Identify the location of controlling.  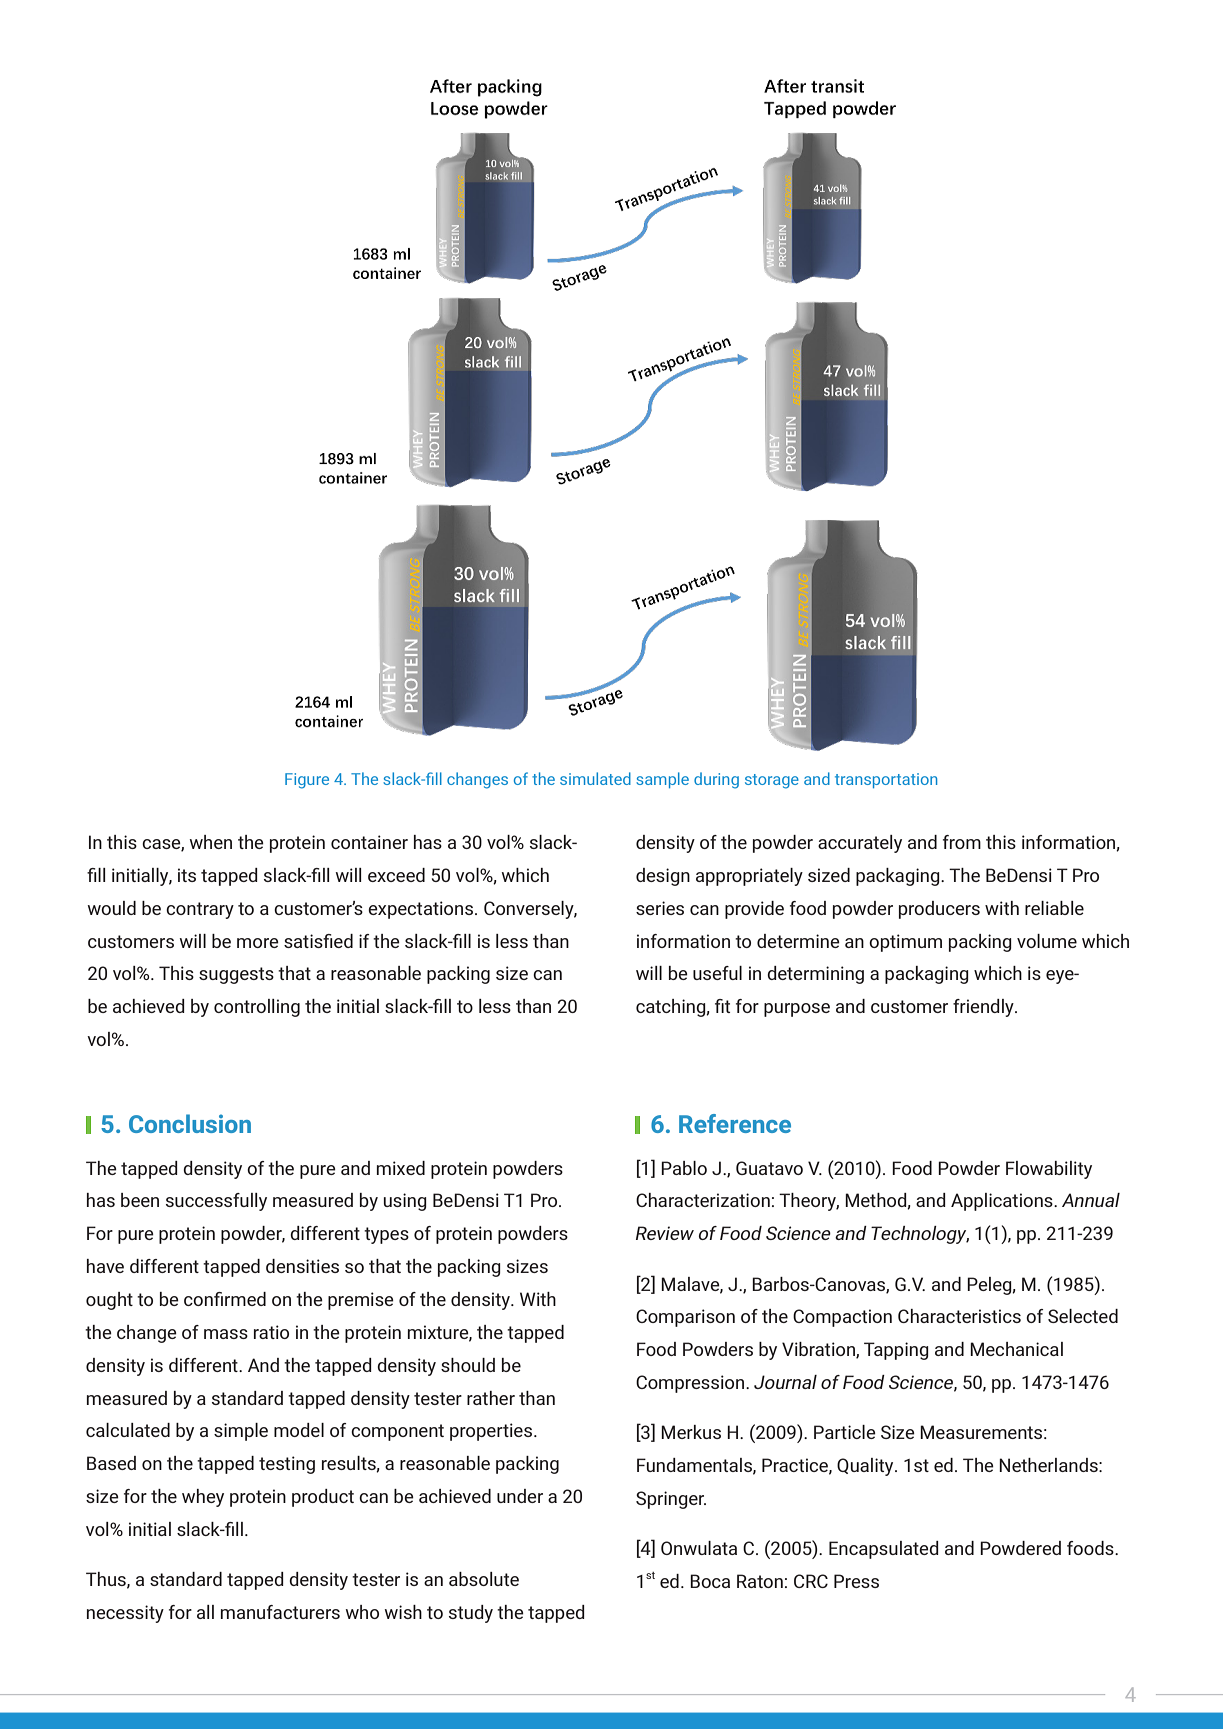
(257, 1008).
